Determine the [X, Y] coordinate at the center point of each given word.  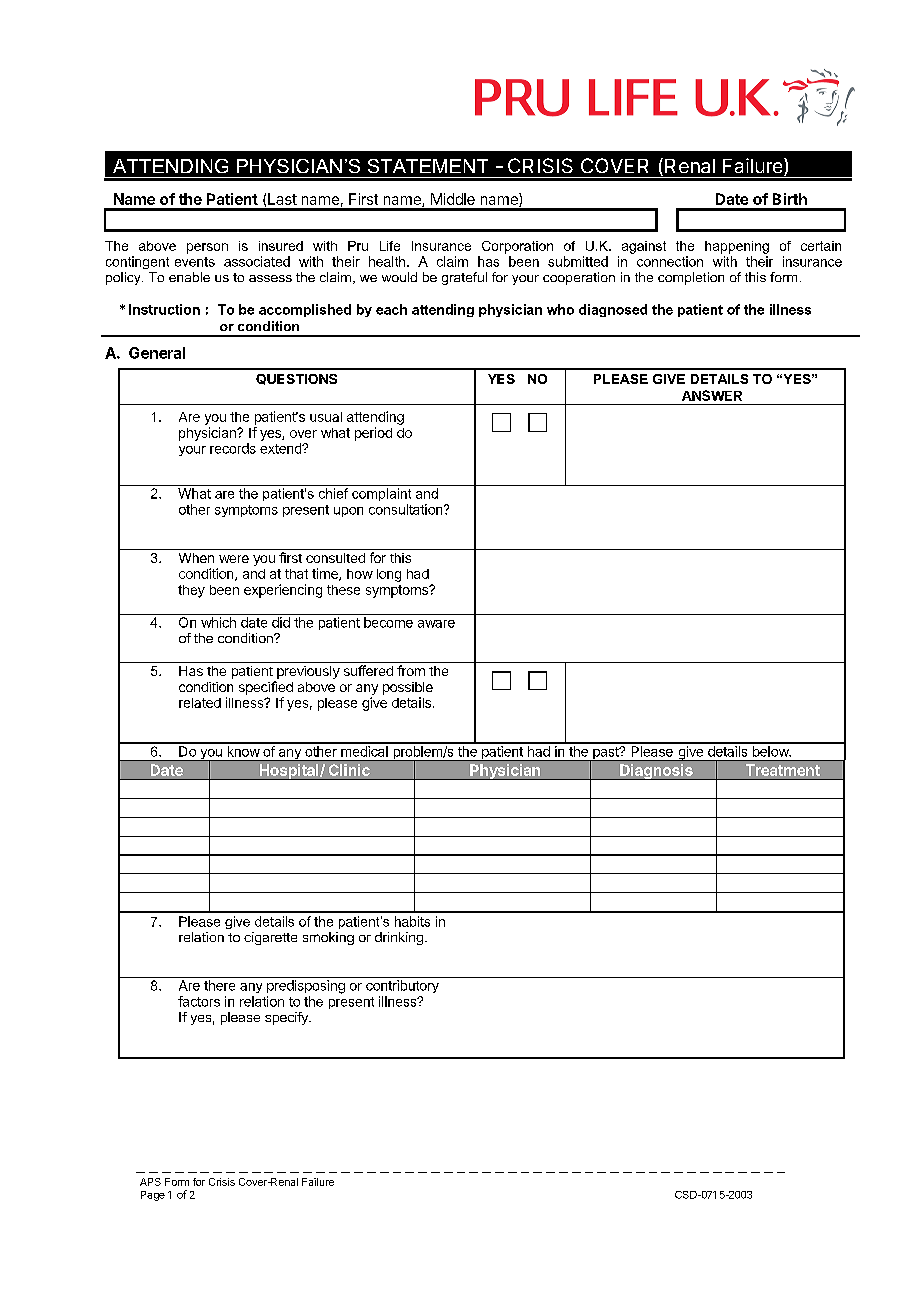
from [411, 670]
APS [150, 1182]
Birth [790, 199]
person [207, 248]
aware [436, 624]
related [200, 703]
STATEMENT [428, 166]
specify [287, 1018]
